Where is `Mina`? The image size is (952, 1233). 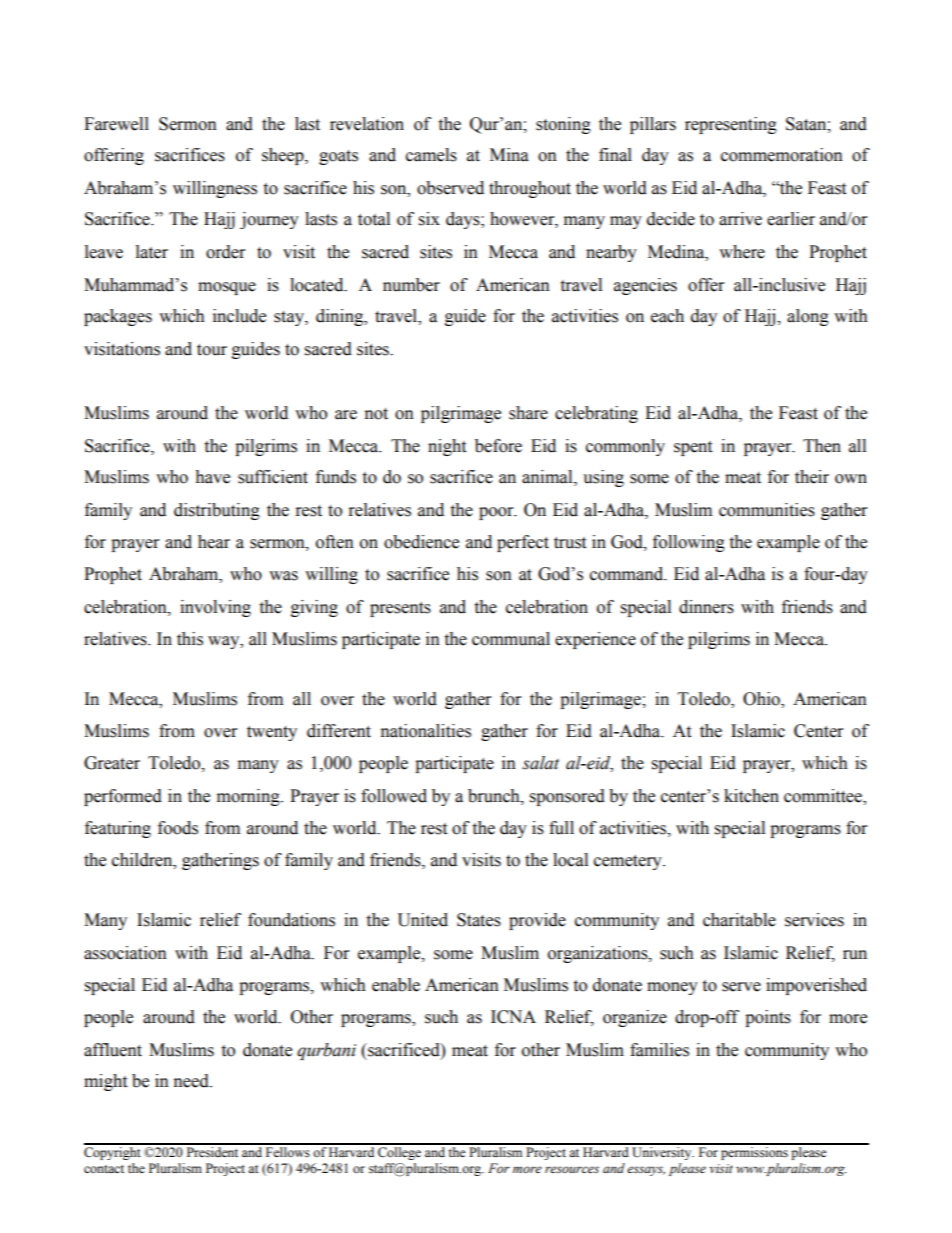
Mina is located at coordinates (509, 155).
